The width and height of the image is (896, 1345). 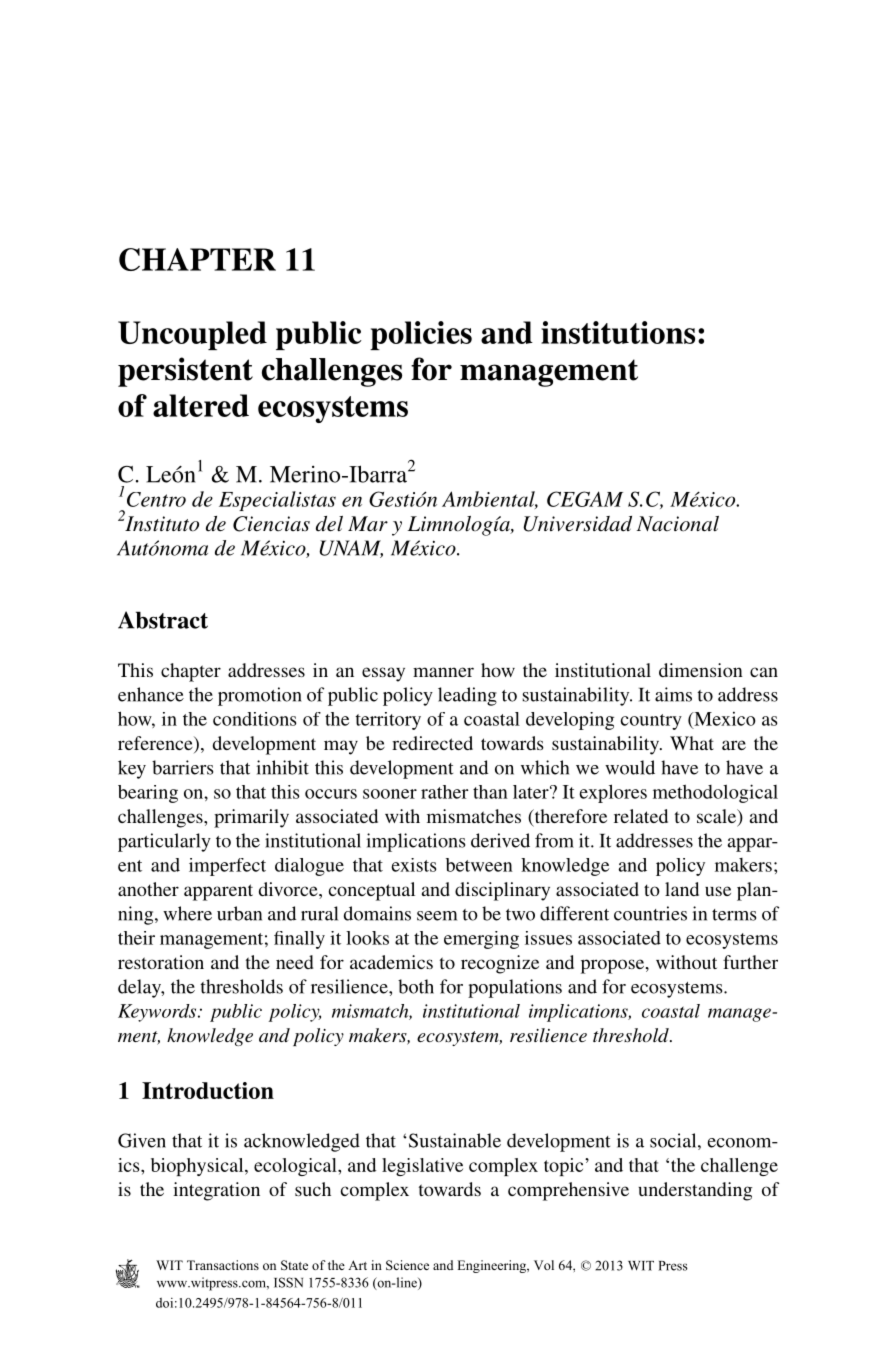 I want to click on Science, so click(x=407, y=1265).
